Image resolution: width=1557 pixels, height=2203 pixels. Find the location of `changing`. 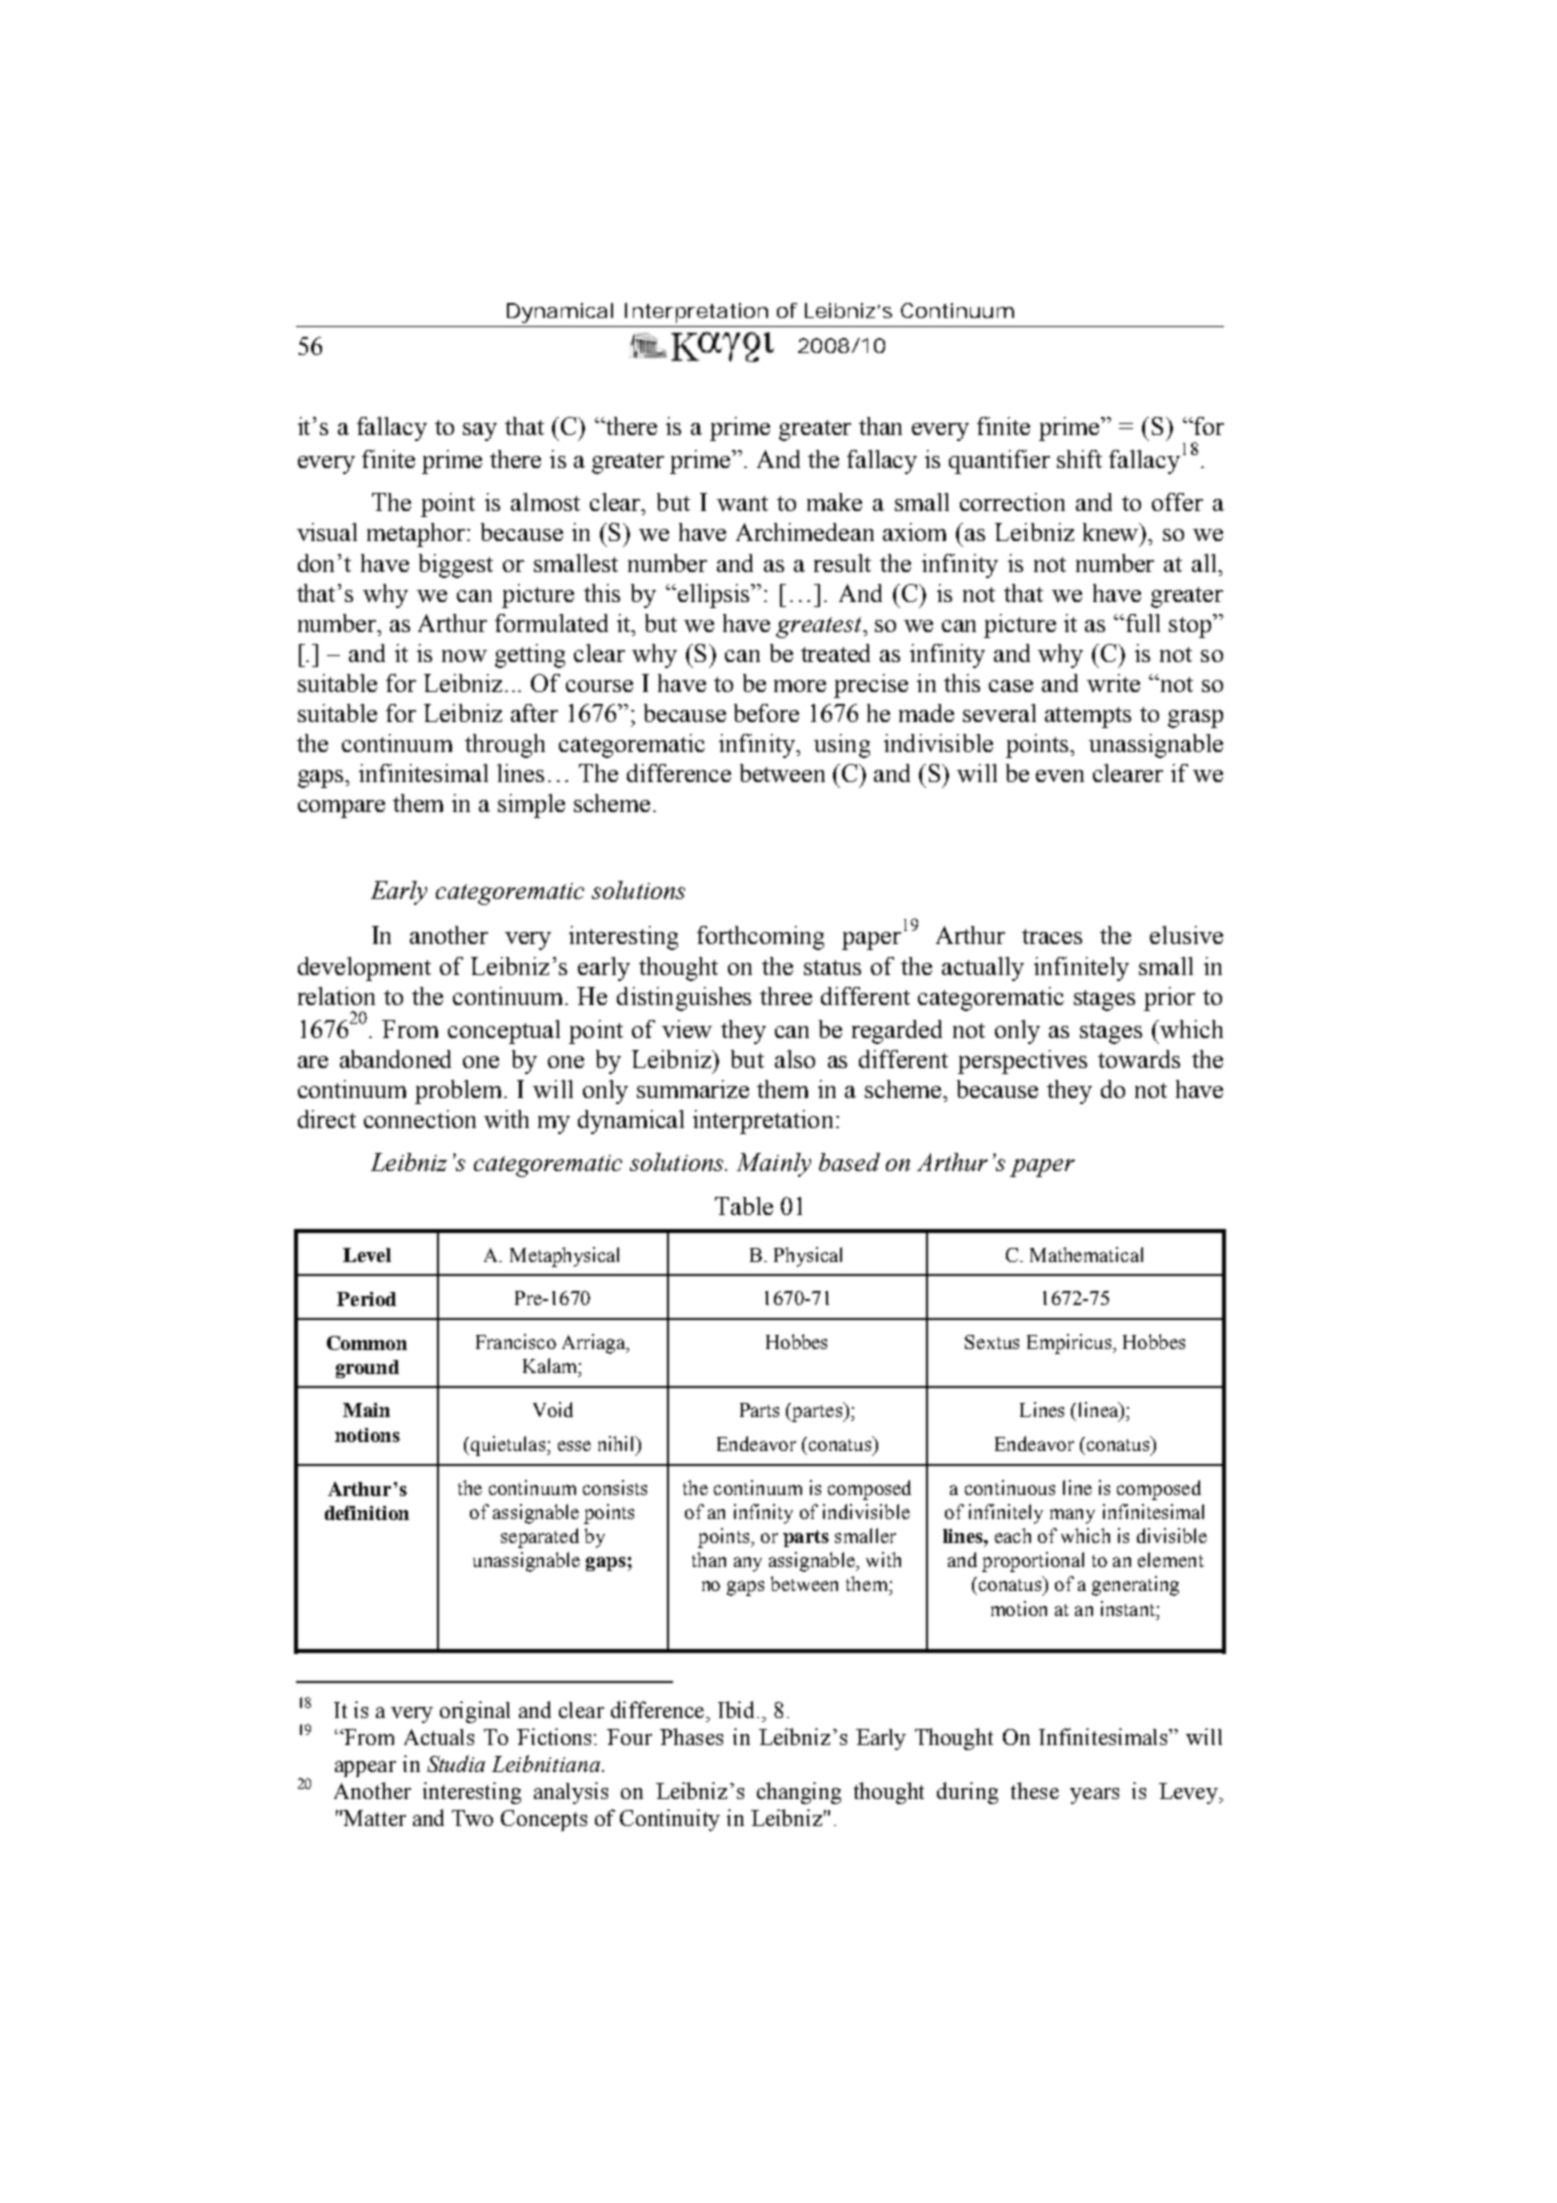

changing is located at coordinates (799, 1793).
